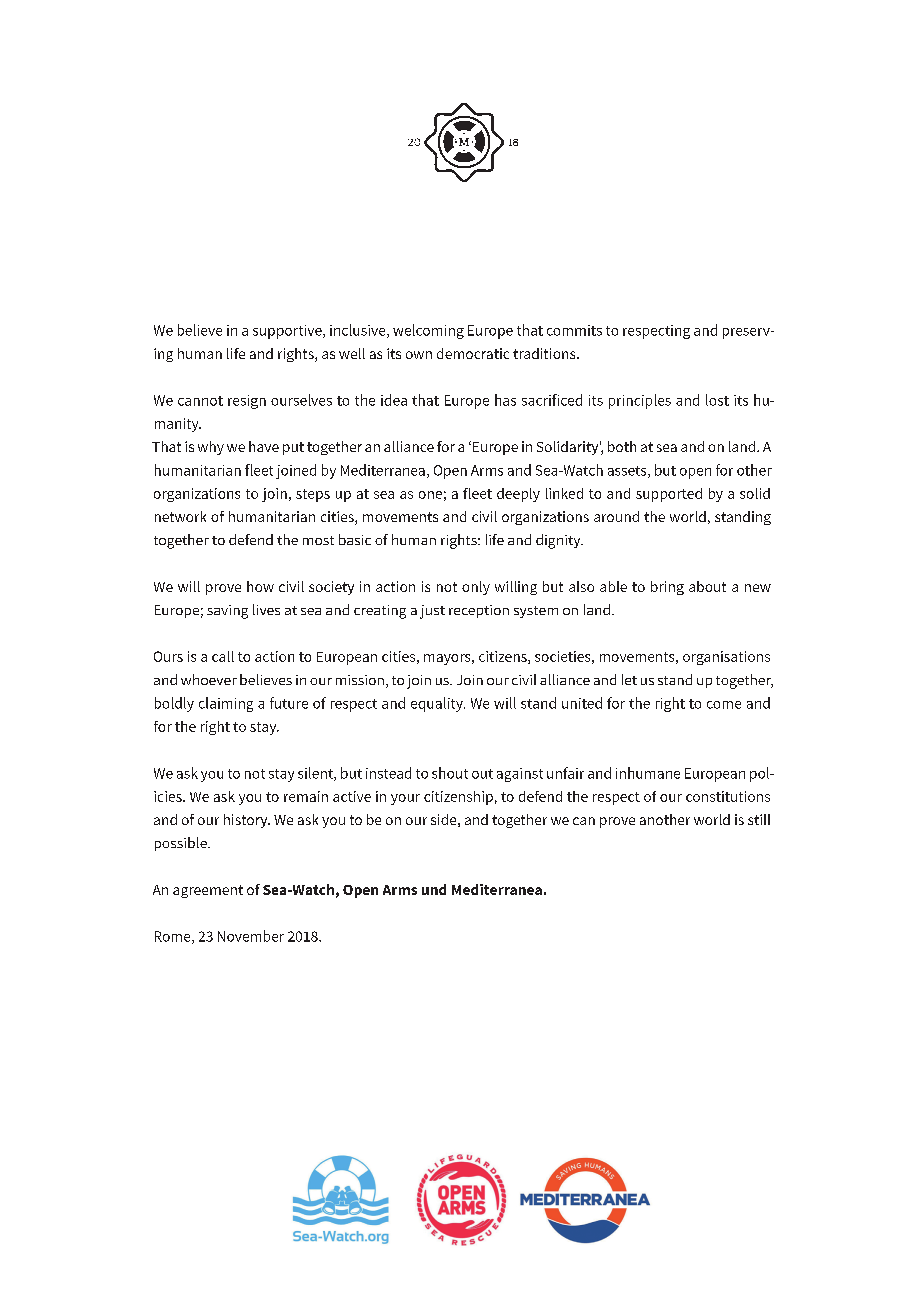 This image has height=1308, width=924. What do you see at coordinates (717, 400) in the image?
I see `lost` at bounding box center [717, 400].
